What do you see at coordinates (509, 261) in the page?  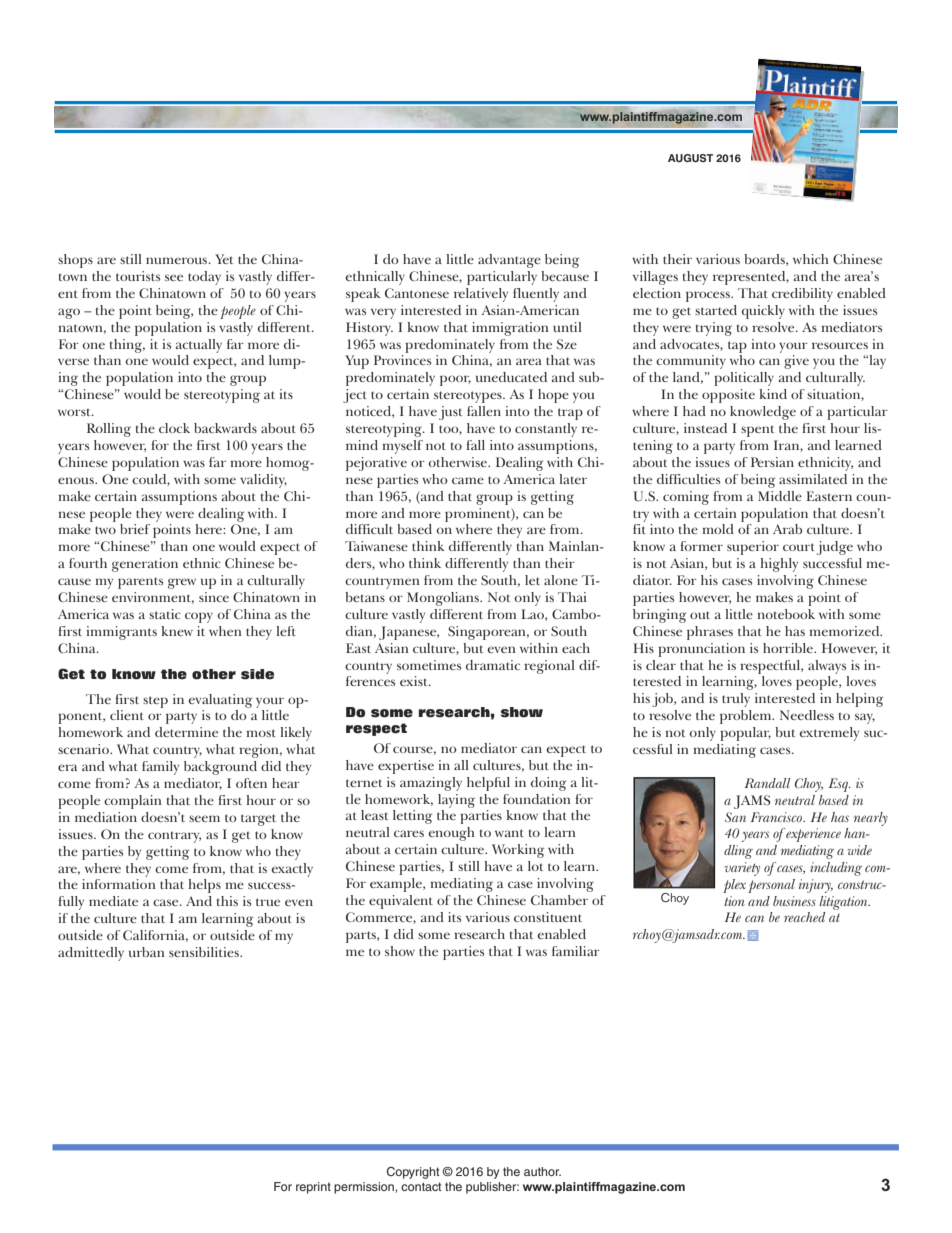 I see `advantage` at bounding box center [509, 261].
